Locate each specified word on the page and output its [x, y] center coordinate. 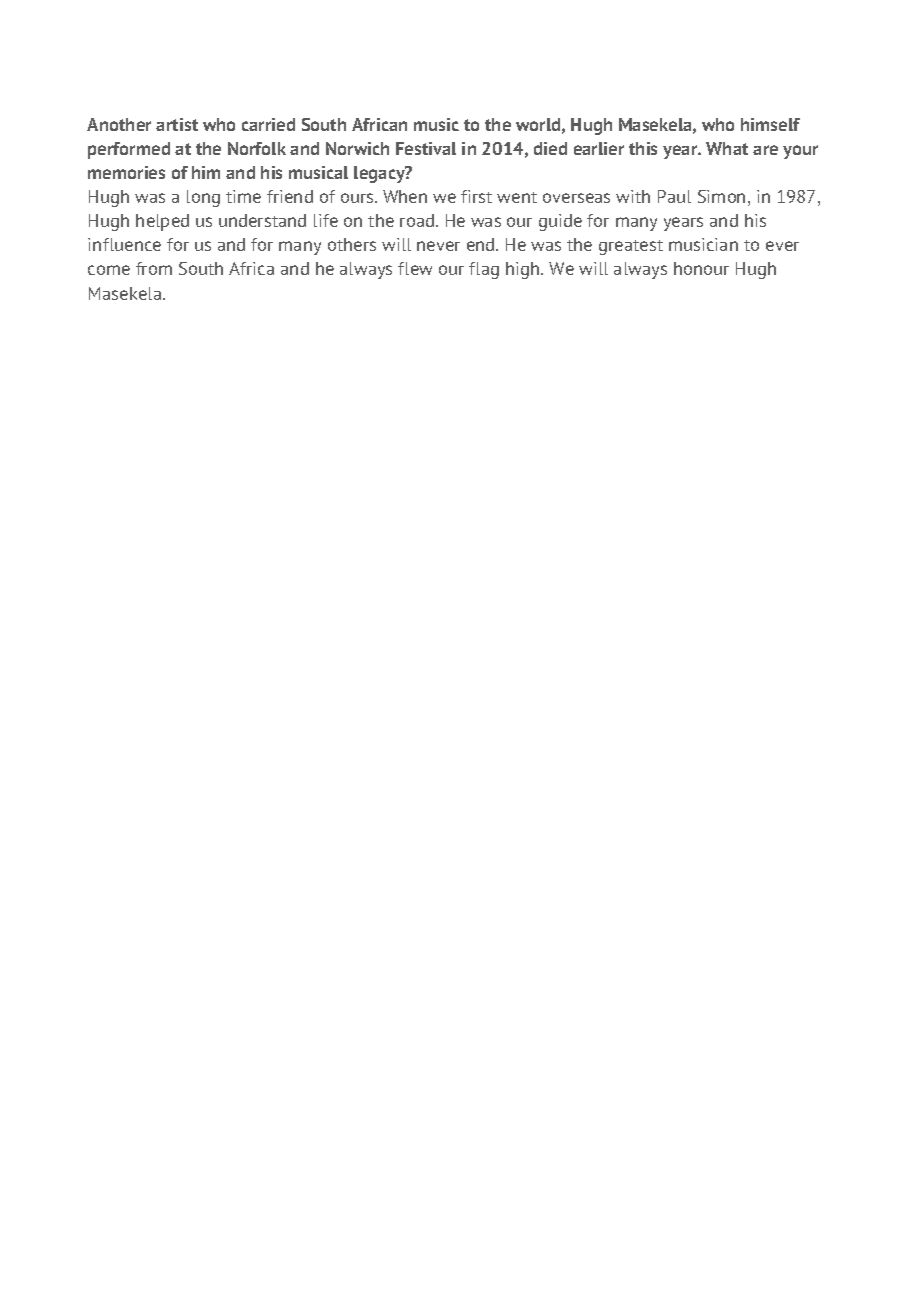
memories [126, 172]
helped [162, 222]
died [550, 148]
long [203, 198]
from [154, 268]
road [418, 220]
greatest [631, 247]
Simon [721, 196]
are [765, 150]
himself [770, 124]
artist [177, 124]
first [476, 196]
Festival [426, 148]
